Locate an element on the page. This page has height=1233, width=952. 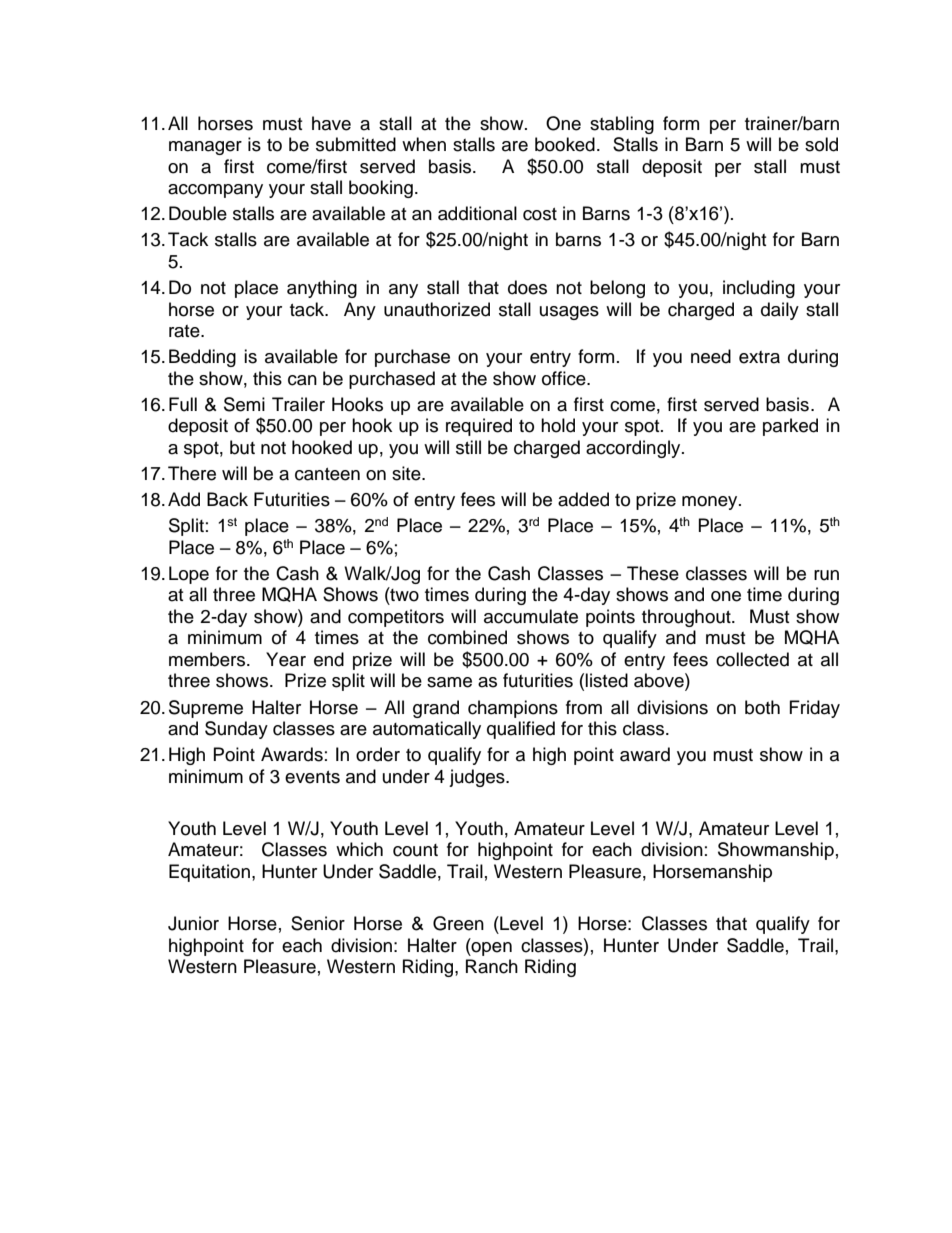
Sunday is located at coordinates (236, 730).
